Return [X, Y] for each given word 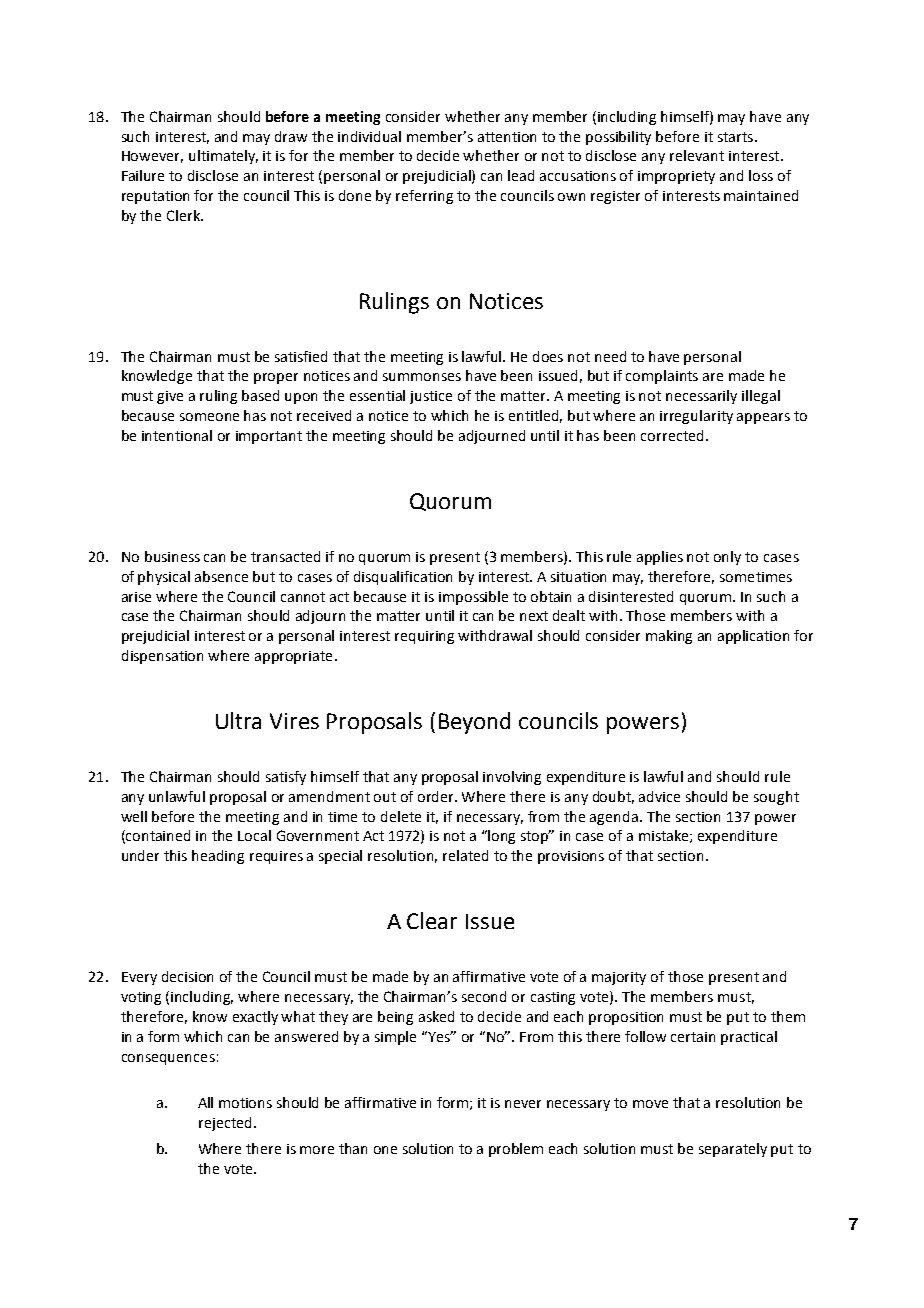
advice [659, 796]
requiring [424, 637]
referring [424, 197]
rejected [225, 1124]
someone [209, 417]
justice [431, 397]
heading [218, 857]
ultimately [223, 157]
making [669, 637]
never [523, 1104]
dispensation [162, 657]
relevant [697, 155]
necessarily [701, 397]
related [465, 855]
